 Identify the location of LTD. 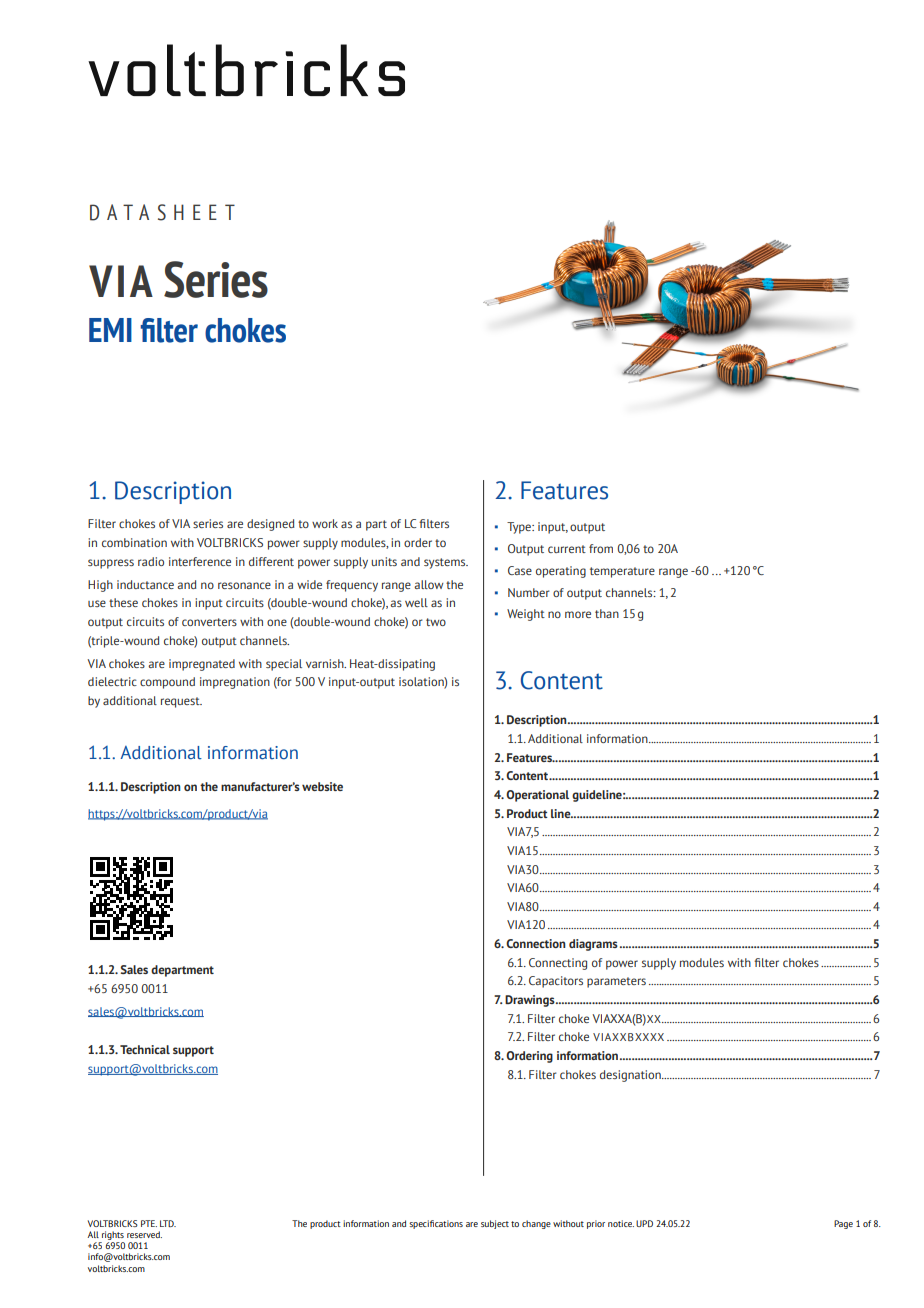
(168, 1223).
